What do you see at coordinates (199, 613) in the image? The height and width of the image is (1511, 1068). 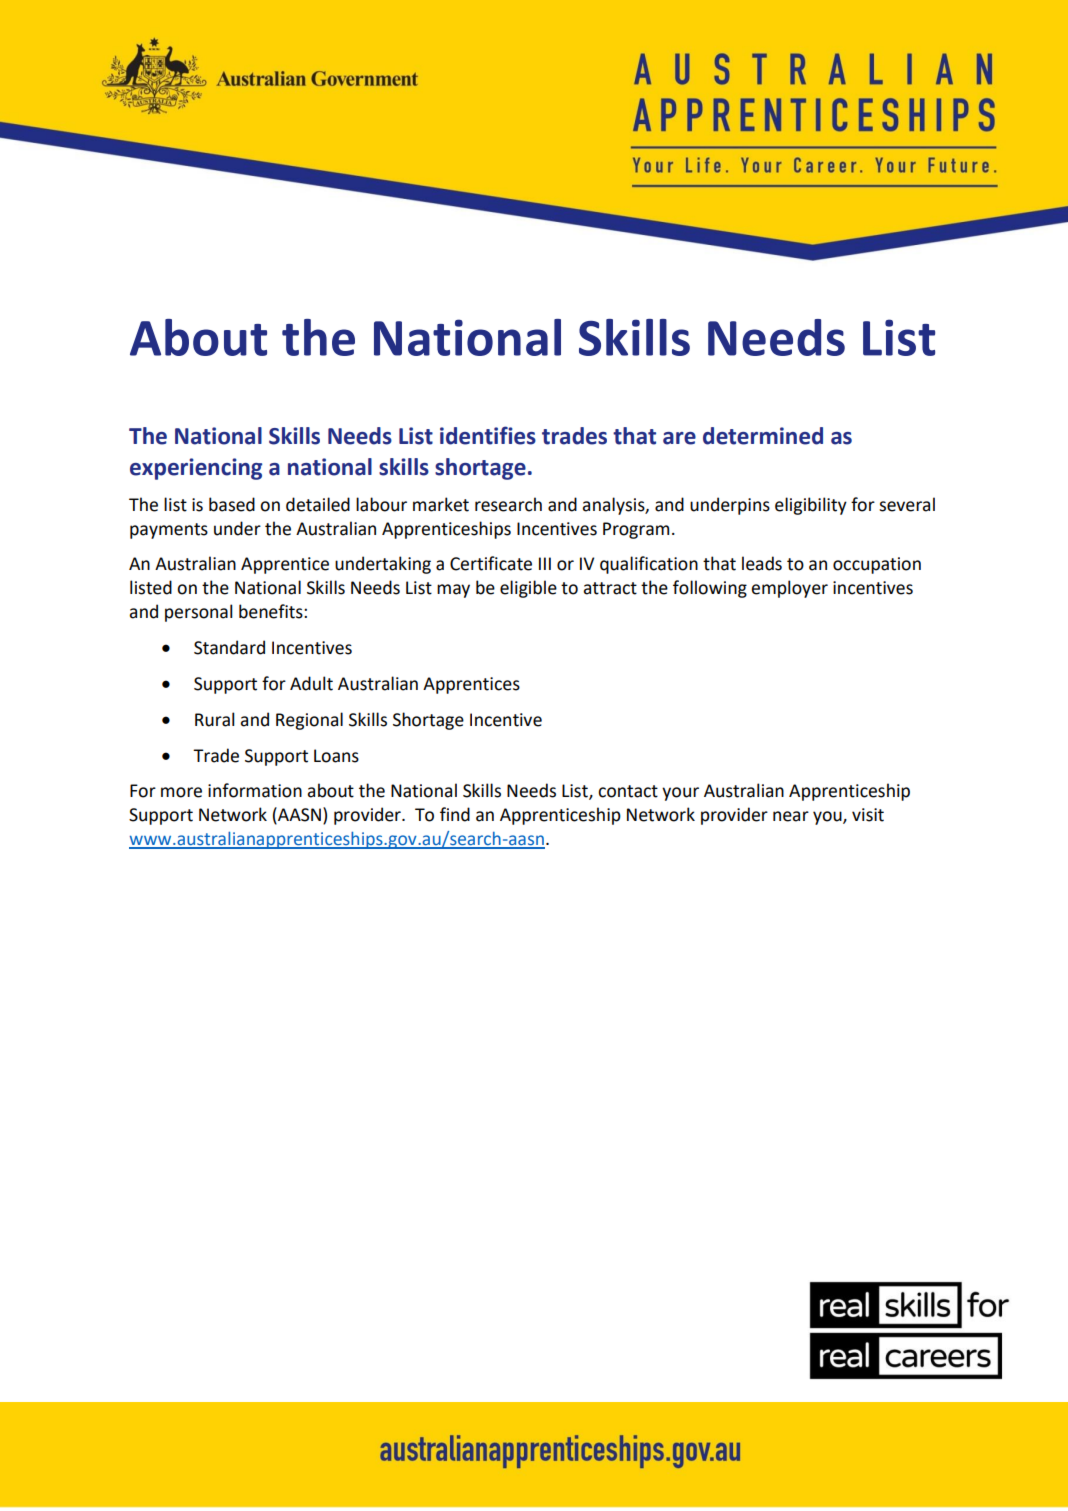 I see `personal` at bounding box center [199, 613].
